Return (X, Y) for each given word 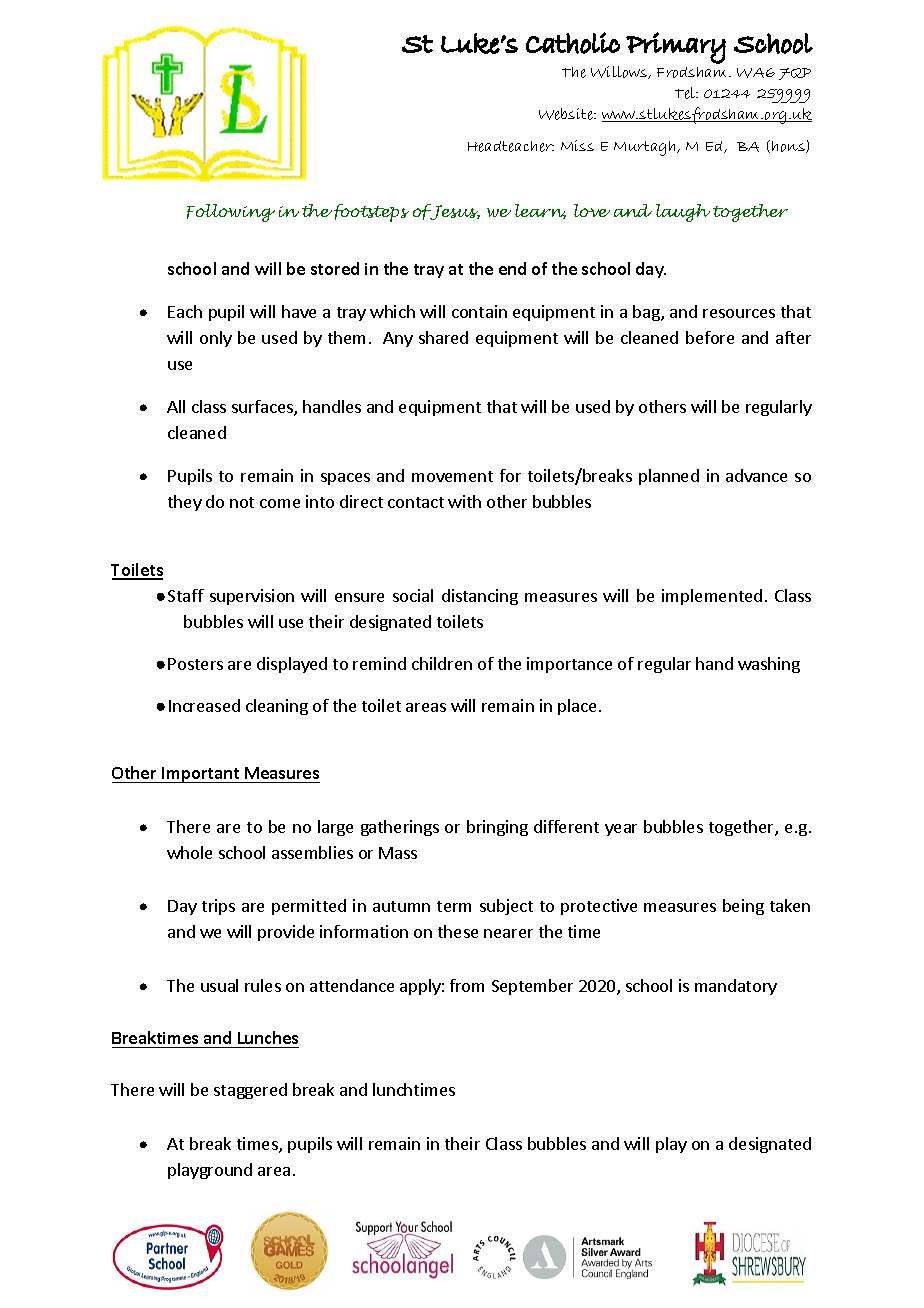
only (216, 339)
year (621, 830)
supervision (252, 597)
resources (739, 313)
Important (201, 775)
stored (335, 268)
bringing (497, 828)
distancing (480, 597)
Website (567, 114)
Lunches (268, 1037)
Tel (686, 93)
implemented (712, 597)
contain (479, 311)
